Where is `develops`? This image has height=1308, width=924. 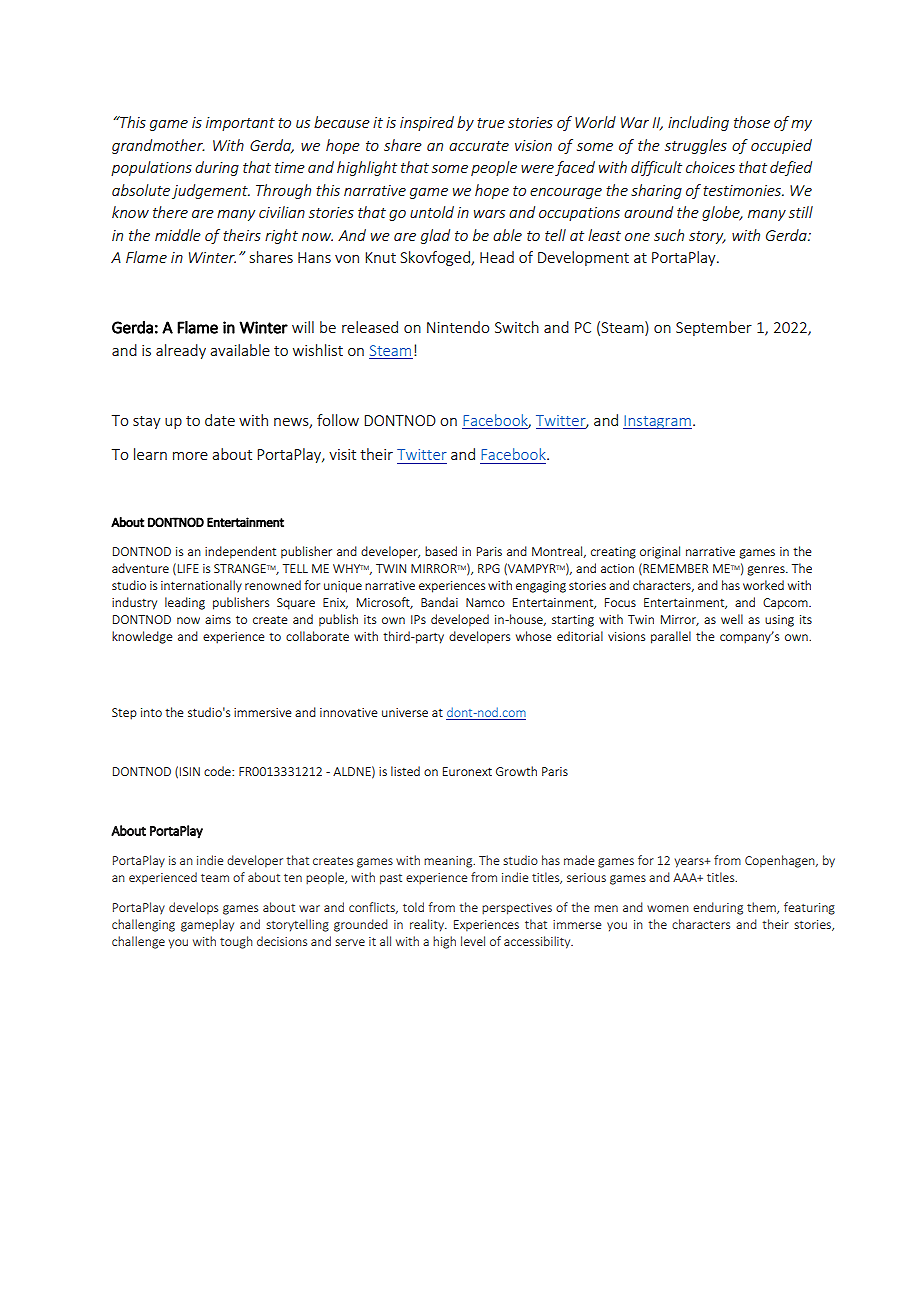 develops is located at coordinates (193, 908).
